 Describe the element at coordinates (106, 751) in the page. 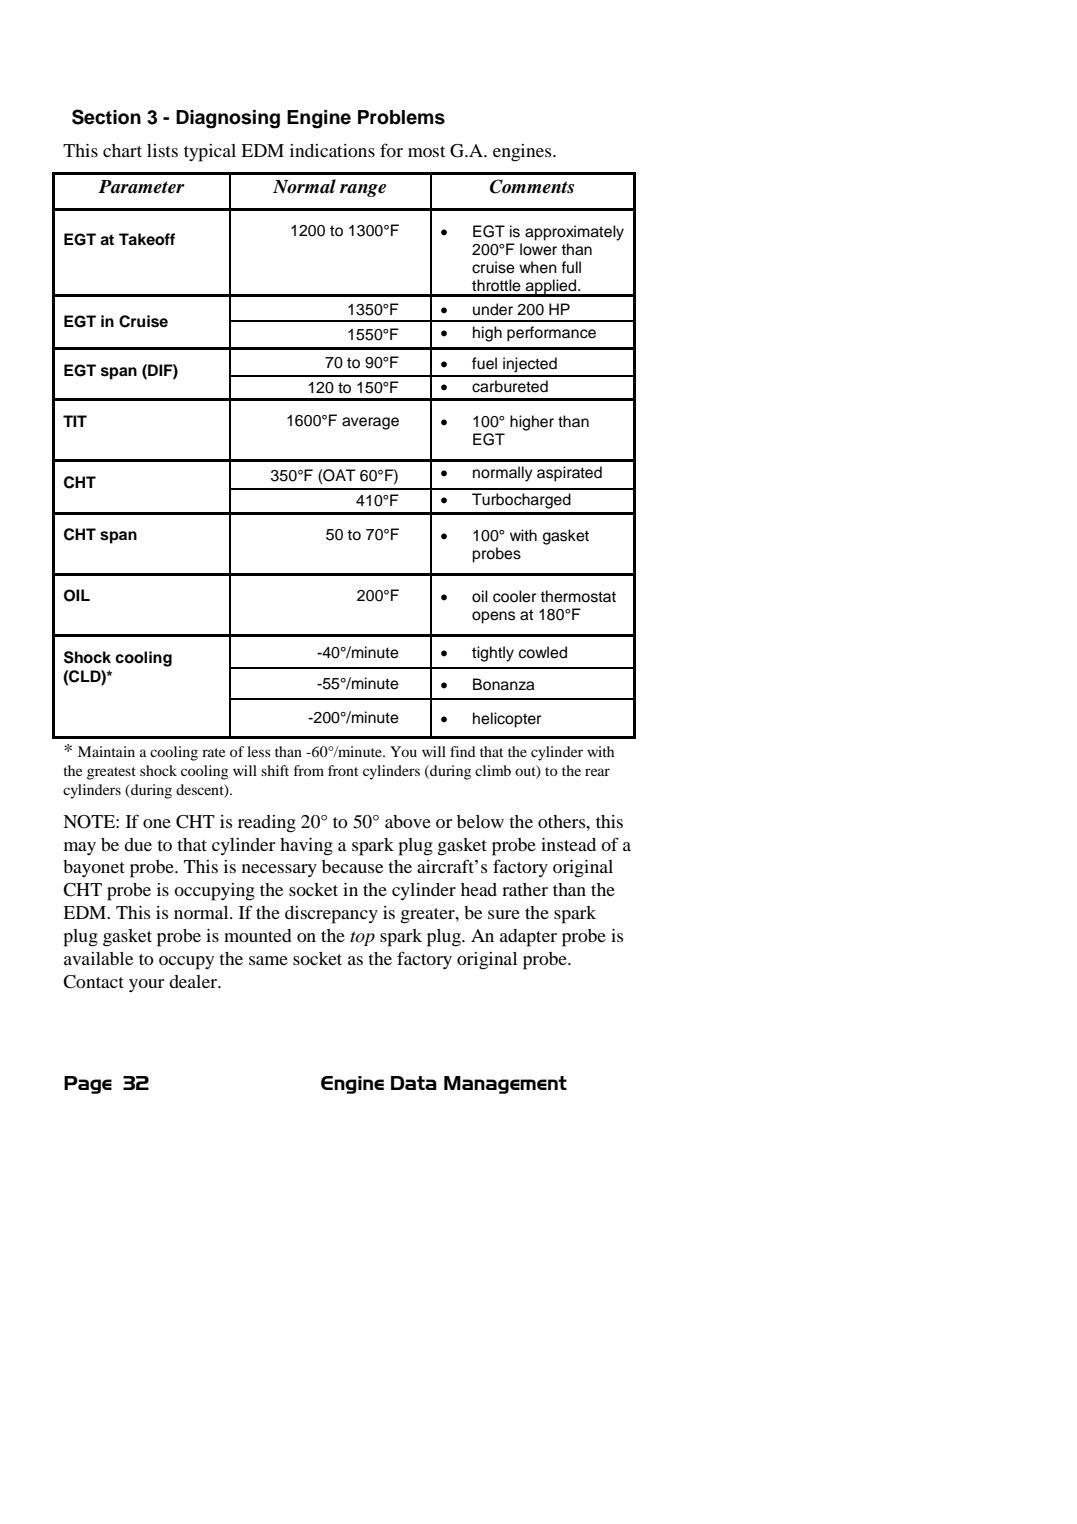

I see `Maintain` at that location.
